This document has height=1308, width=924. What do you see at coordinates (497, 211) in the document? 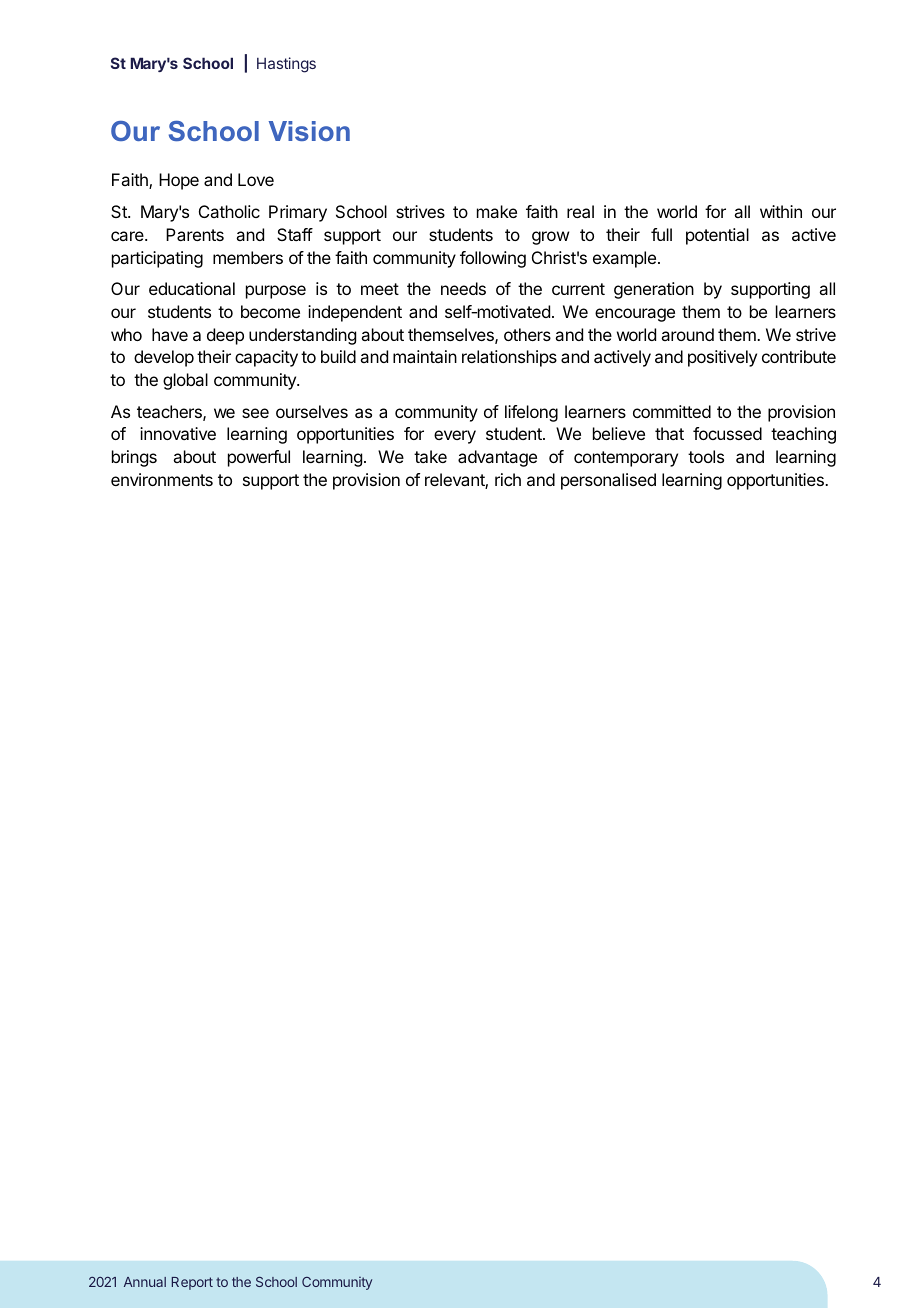
I see `make` at bounding box center [497, 211].
